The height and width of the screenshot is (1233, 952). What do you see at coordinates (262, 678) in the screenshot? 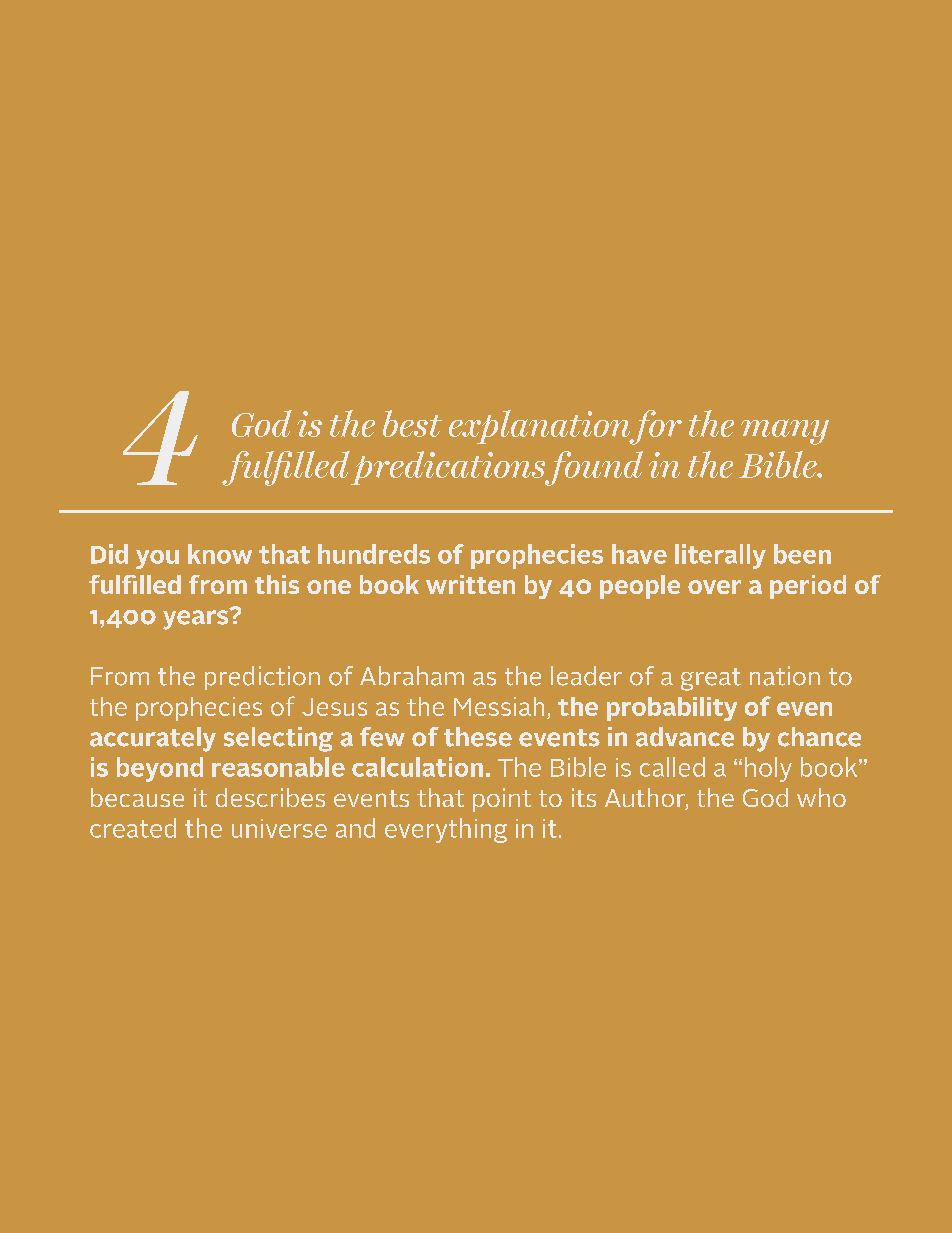
I see `prediction` at bounding box center [262, 678].
